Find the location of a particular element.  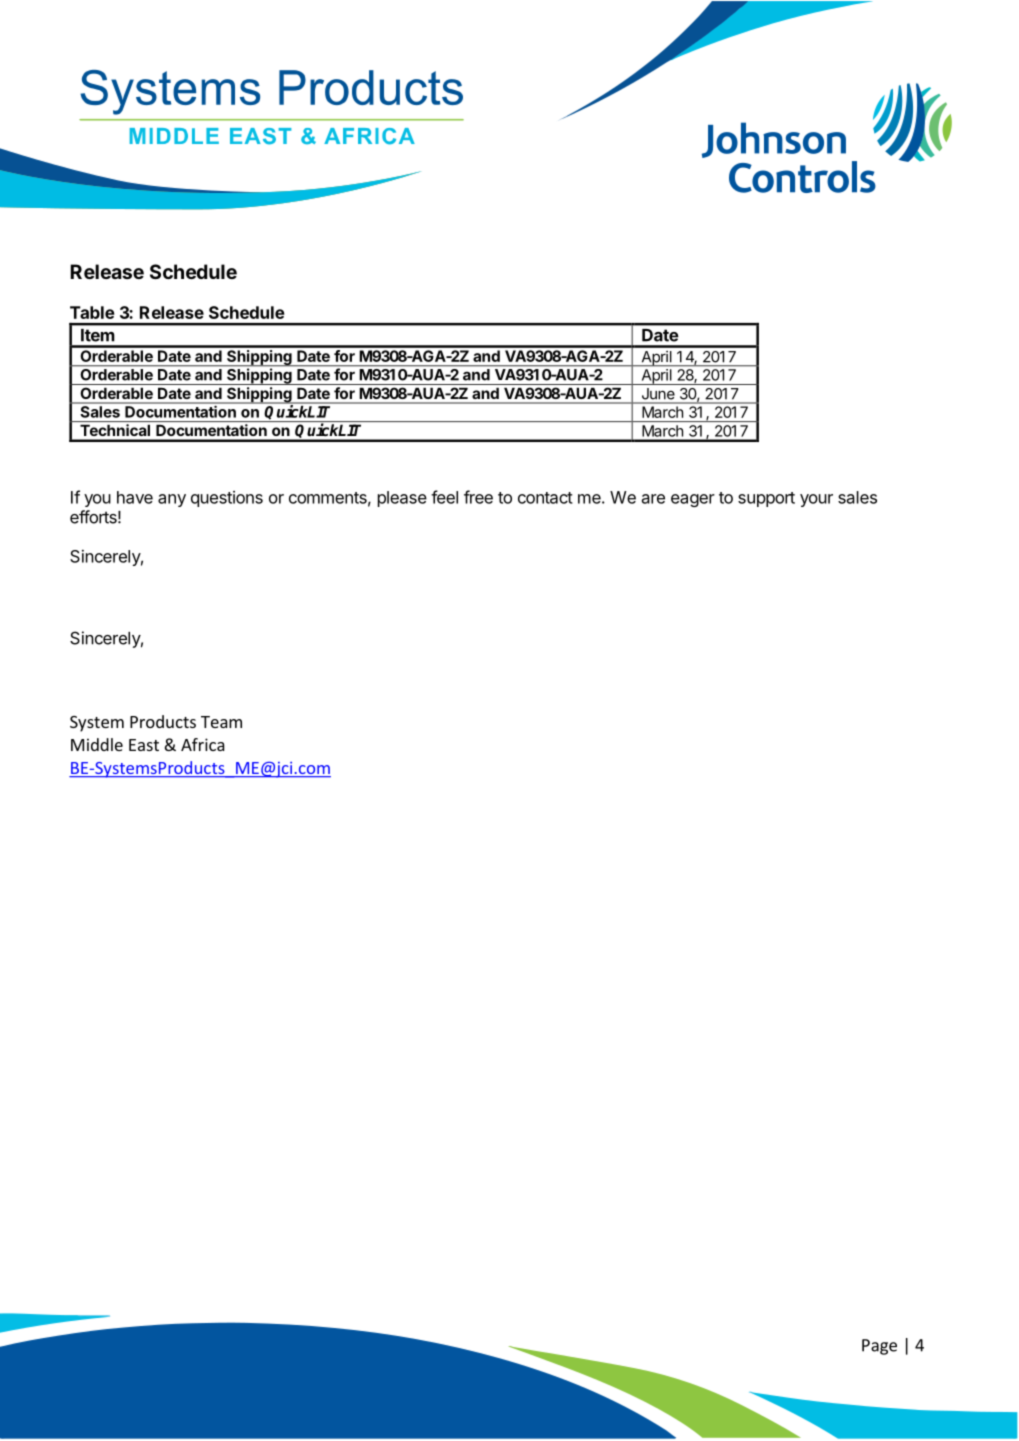

questions is located at coordinates (227, 499).
